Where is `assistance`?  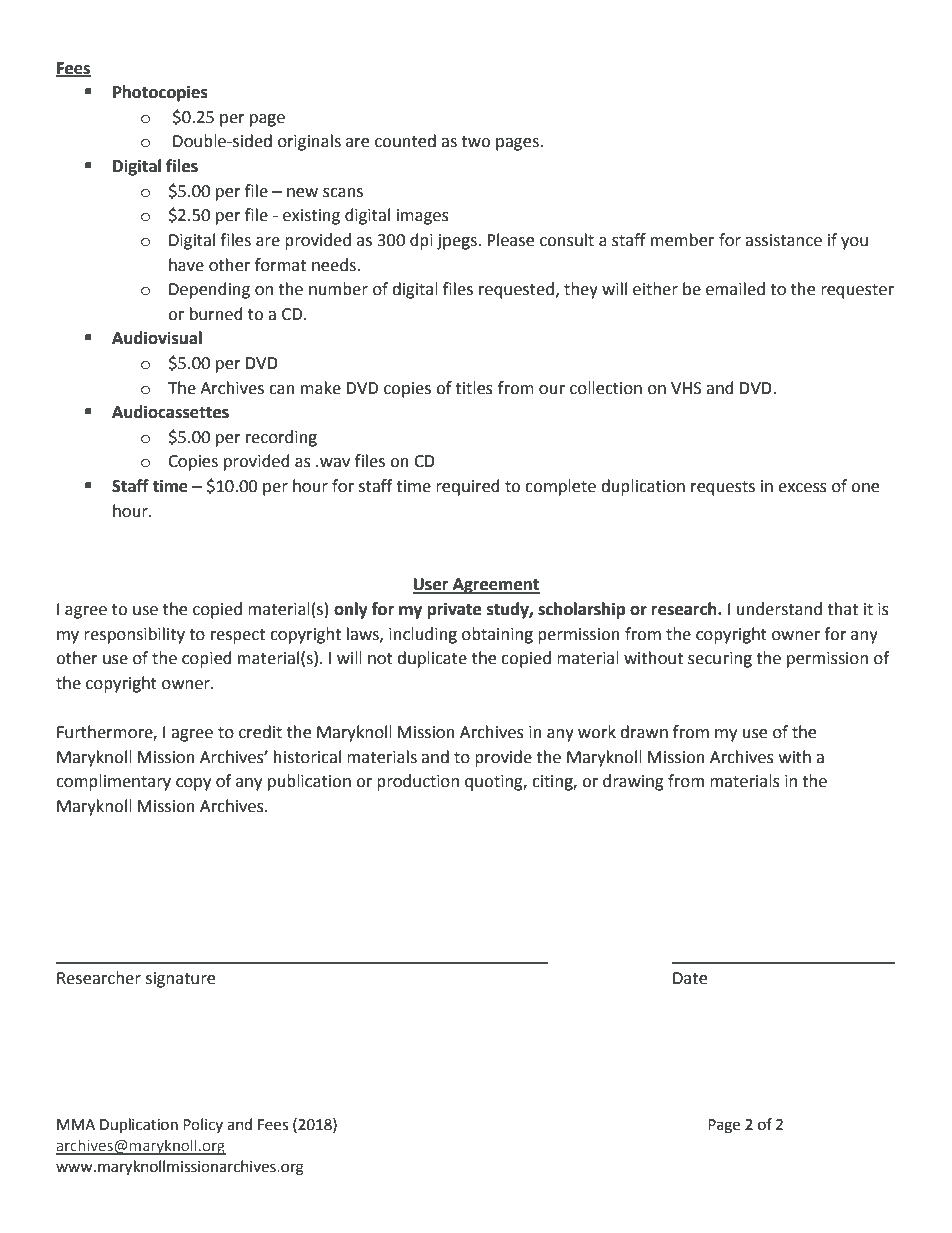
assistance is located at coordinates (783, 240).
